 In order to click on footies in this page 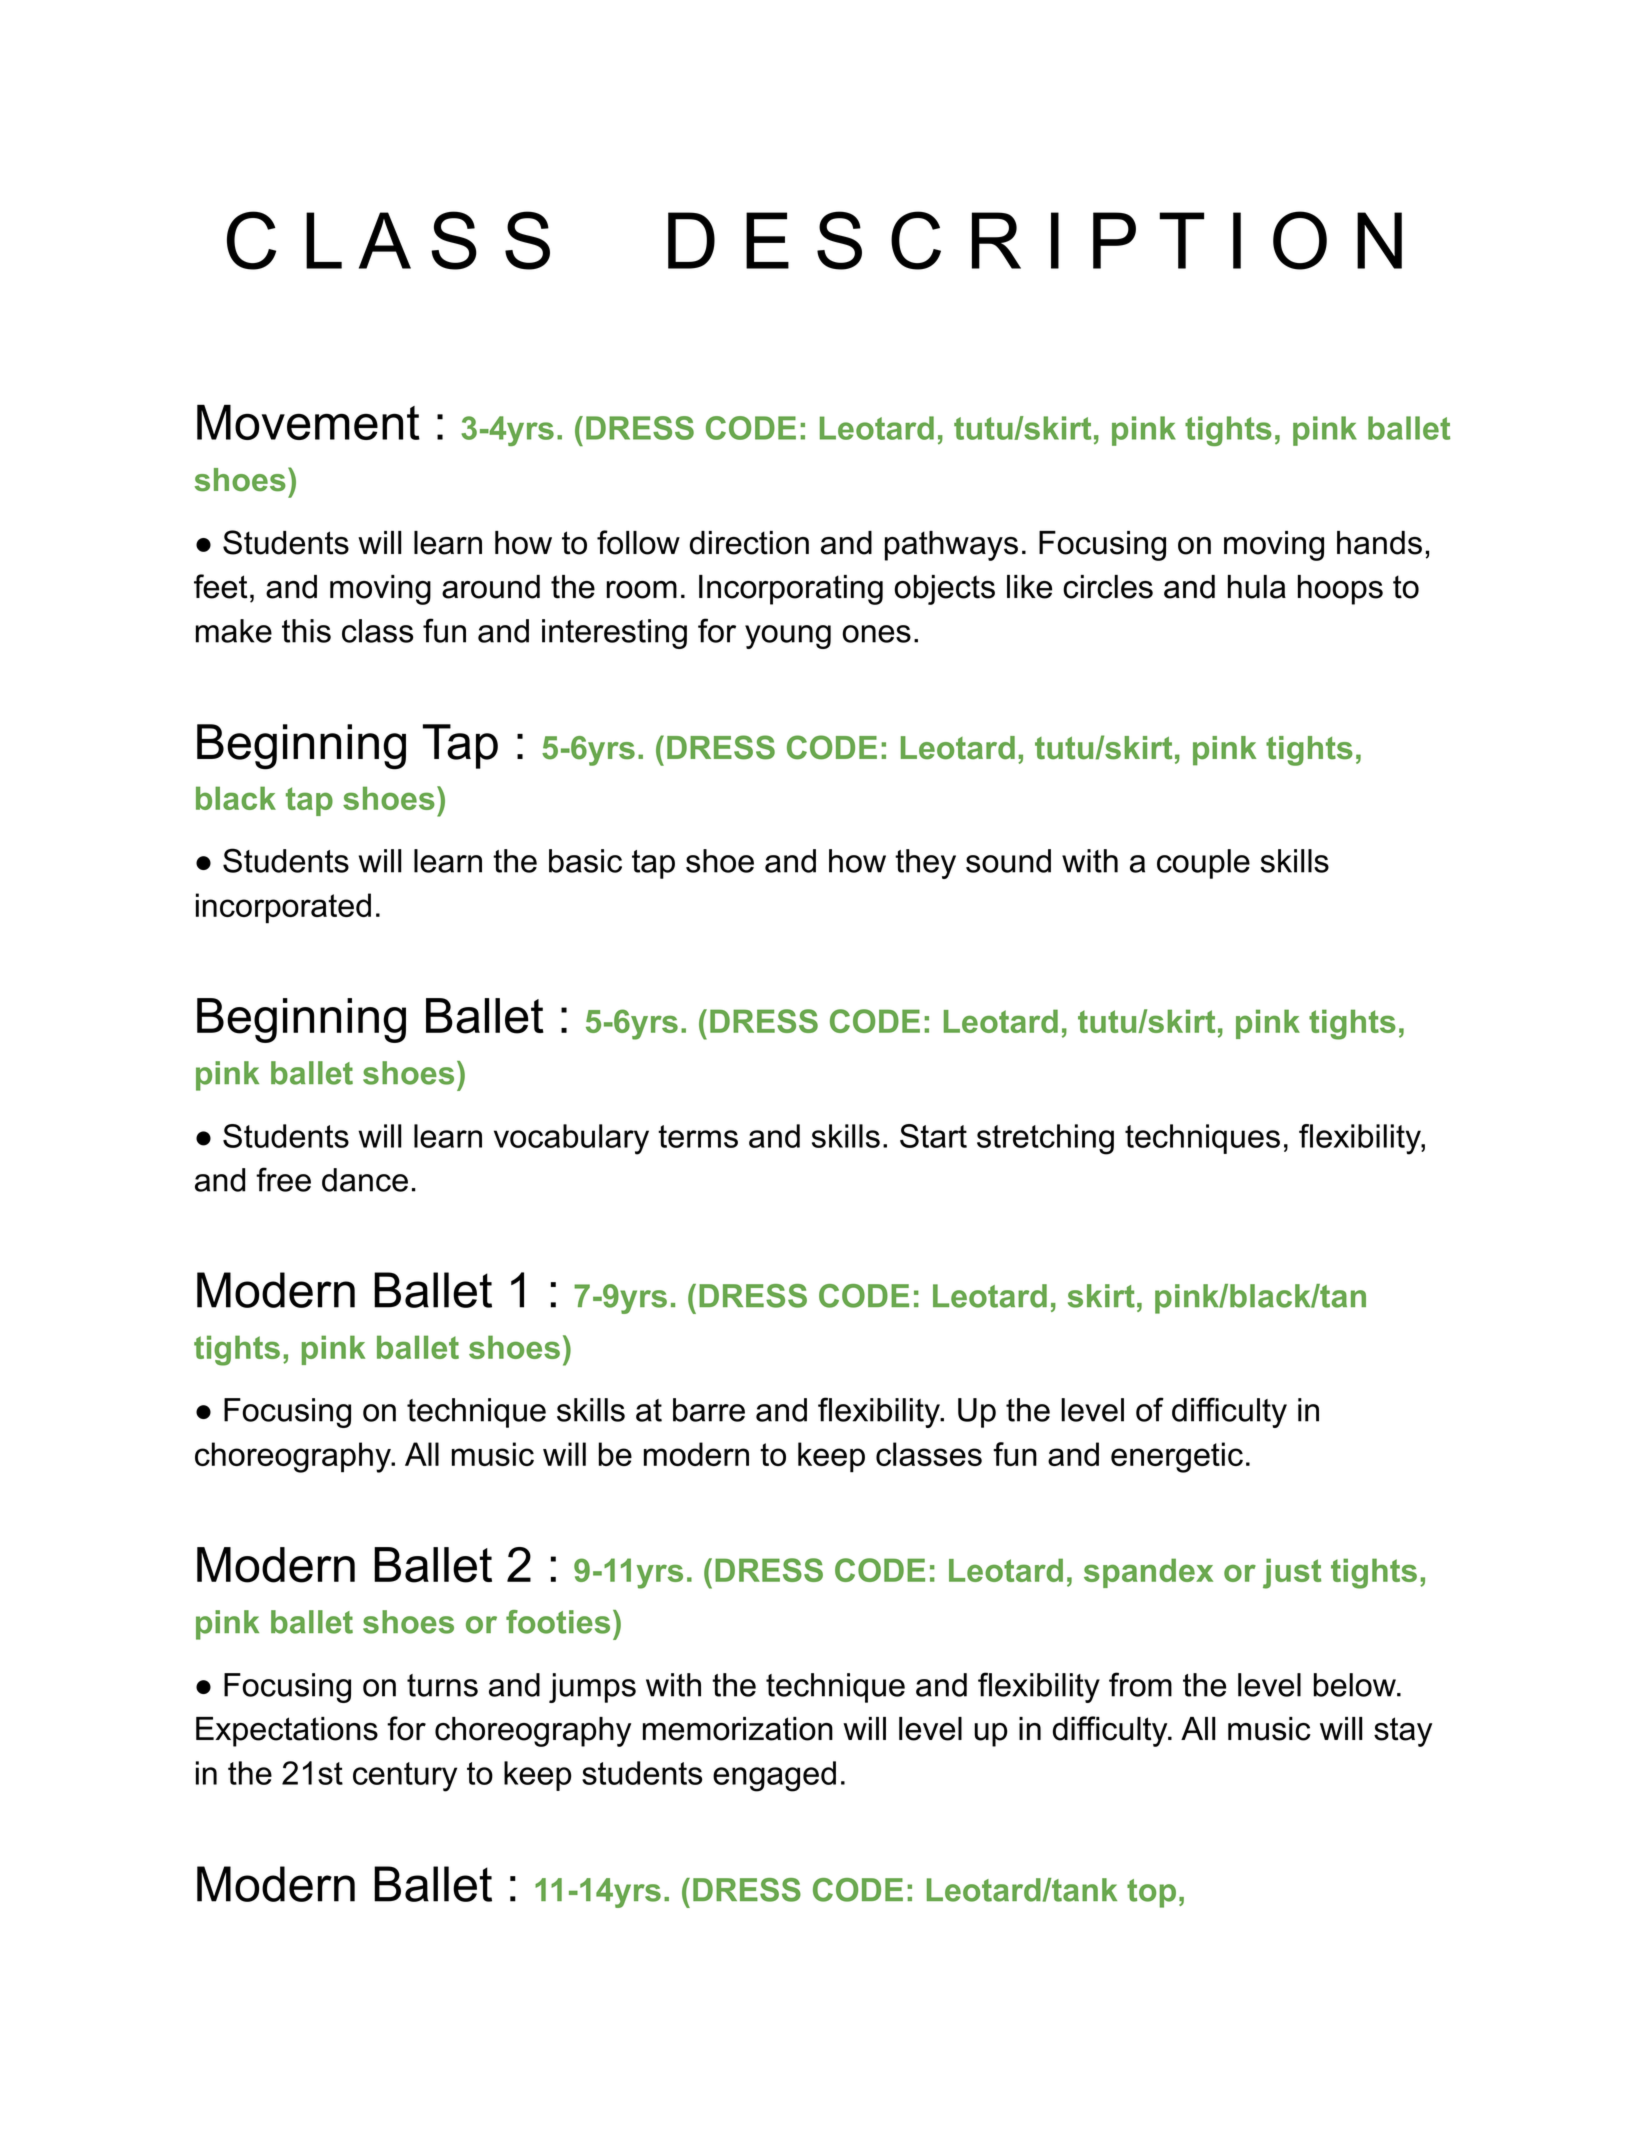, I will do `click(558, 1622)`.
